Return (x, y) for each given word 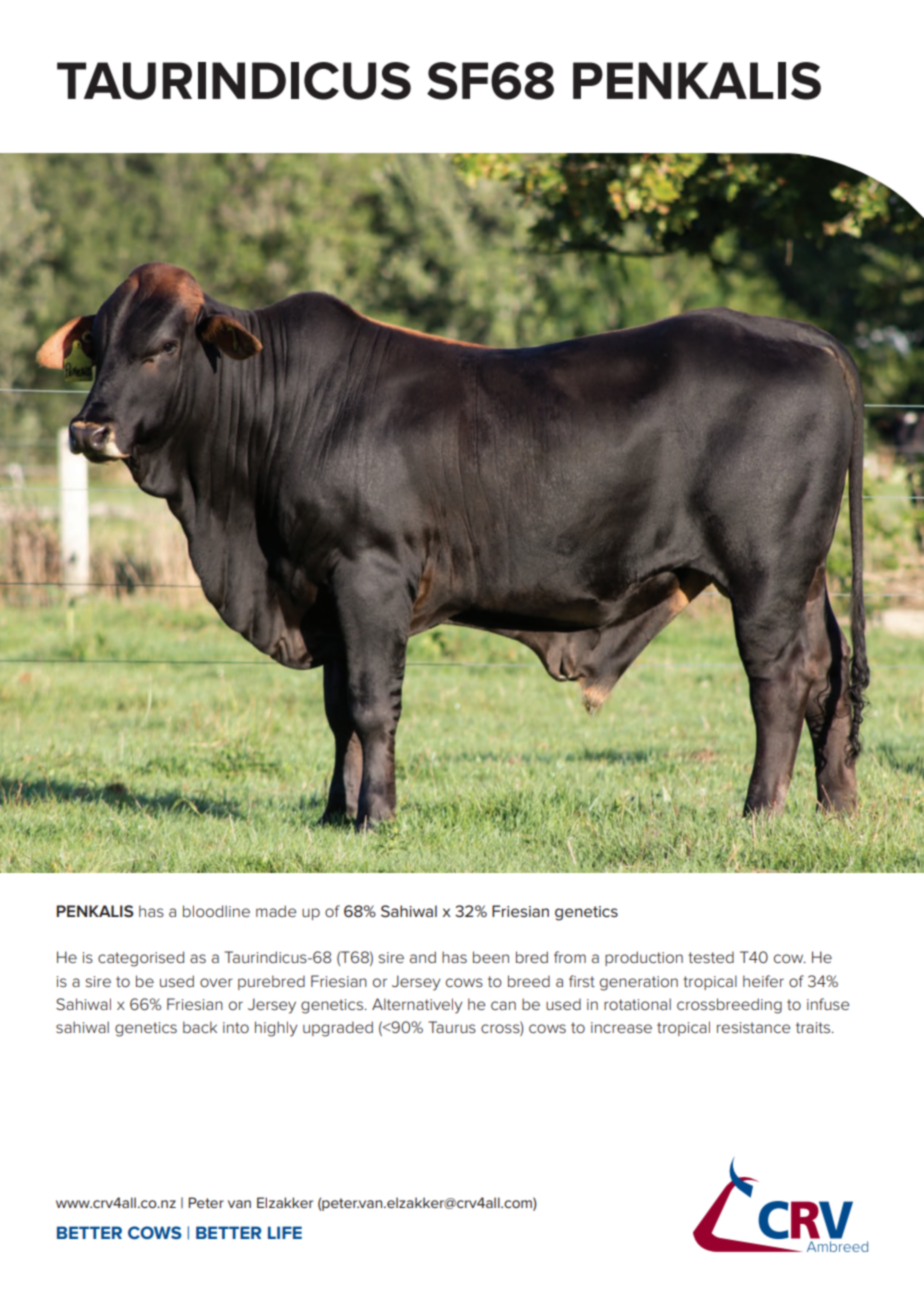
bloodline (216, 911)
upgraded (338, 1029)
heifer (763, 981)
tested (711, 957)
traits (814, 1027)
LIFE (285, 1232)
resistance (753, 1027)
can (503, 1005)
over (216, 982)
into (236, 1027)
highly (276, 1029)
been (491, 957)
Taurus (452, 1027)
